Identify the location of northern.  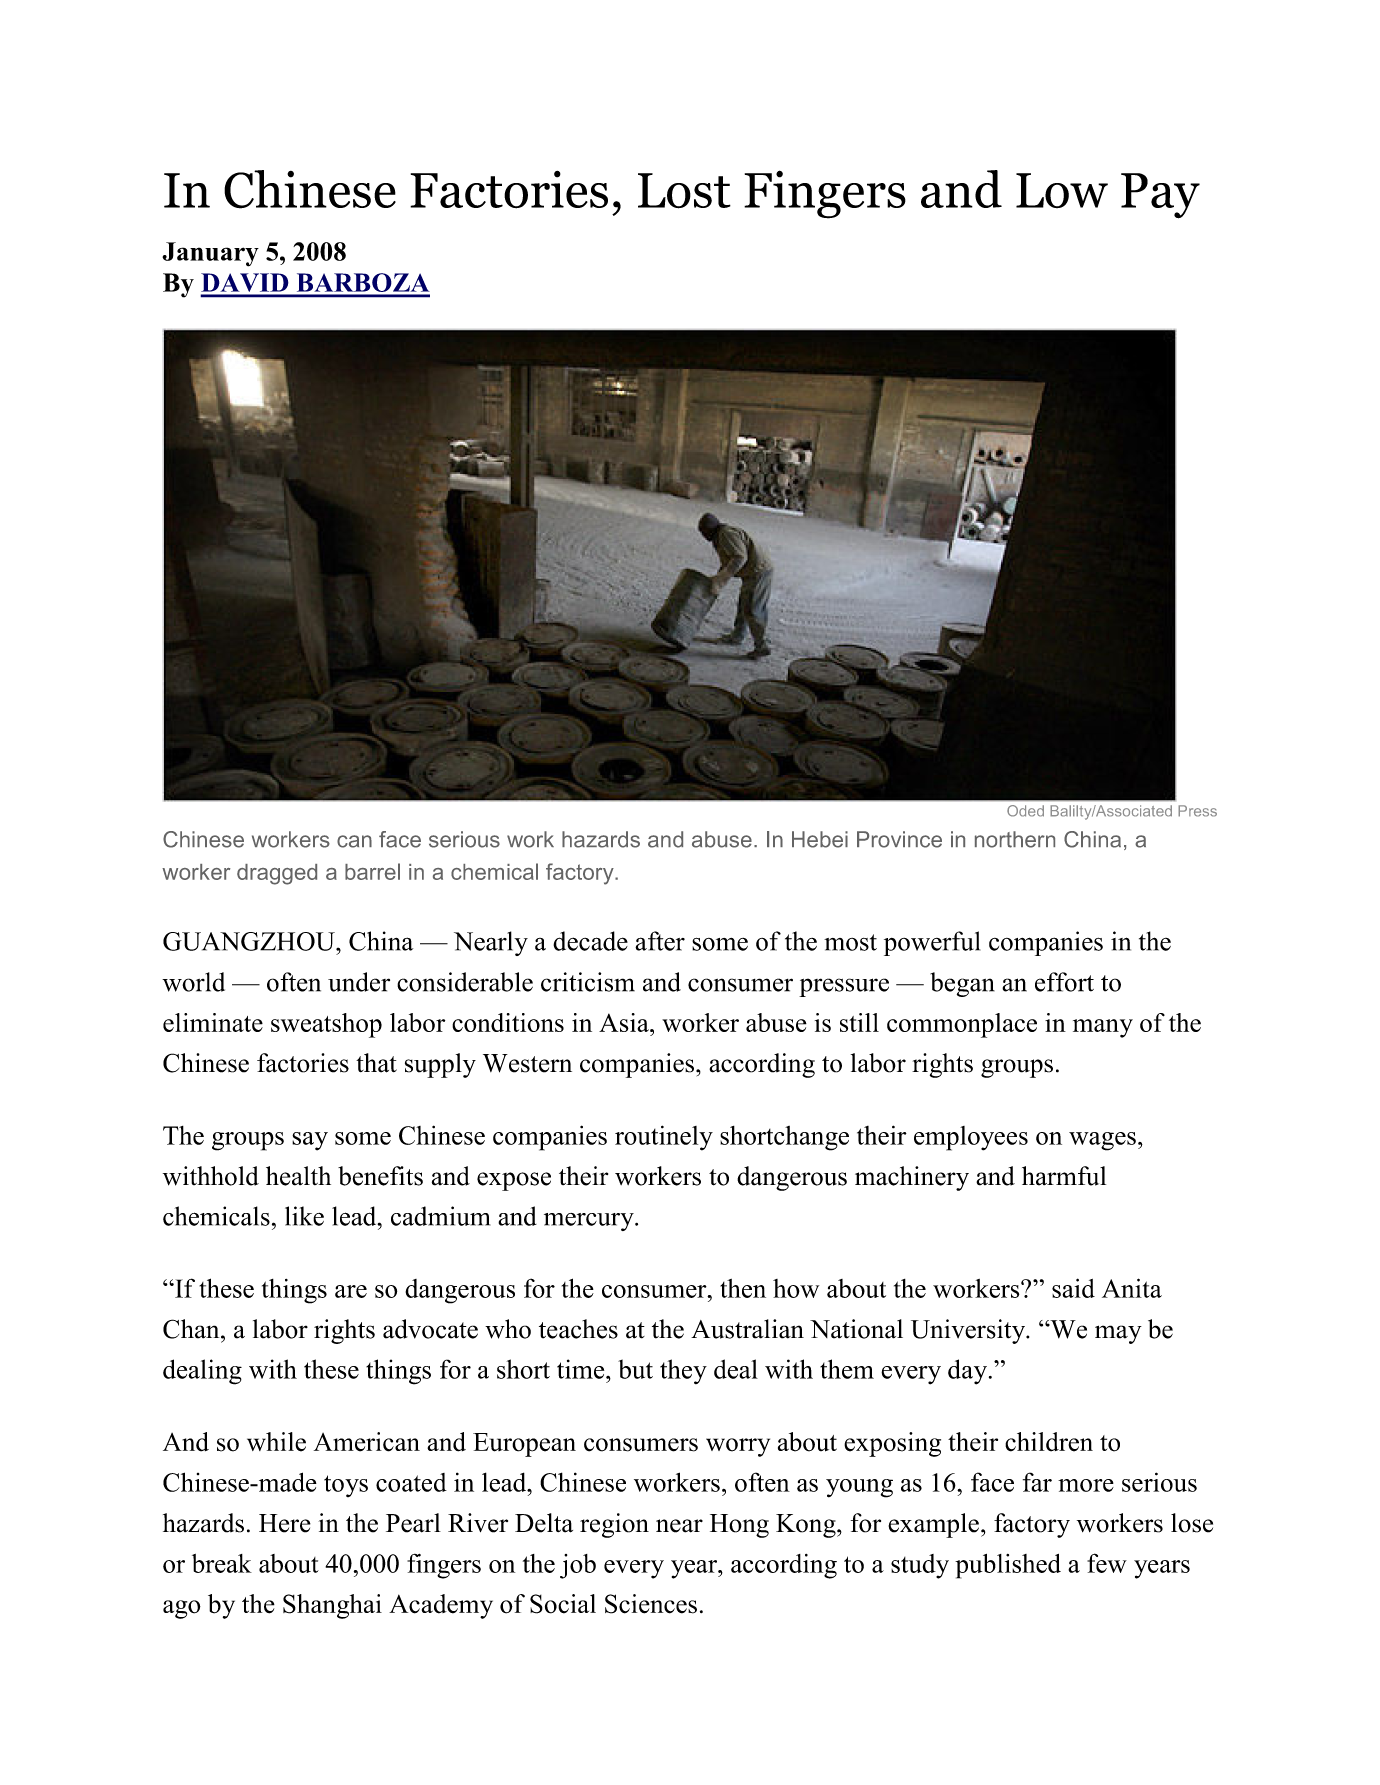
(1015, 839).
